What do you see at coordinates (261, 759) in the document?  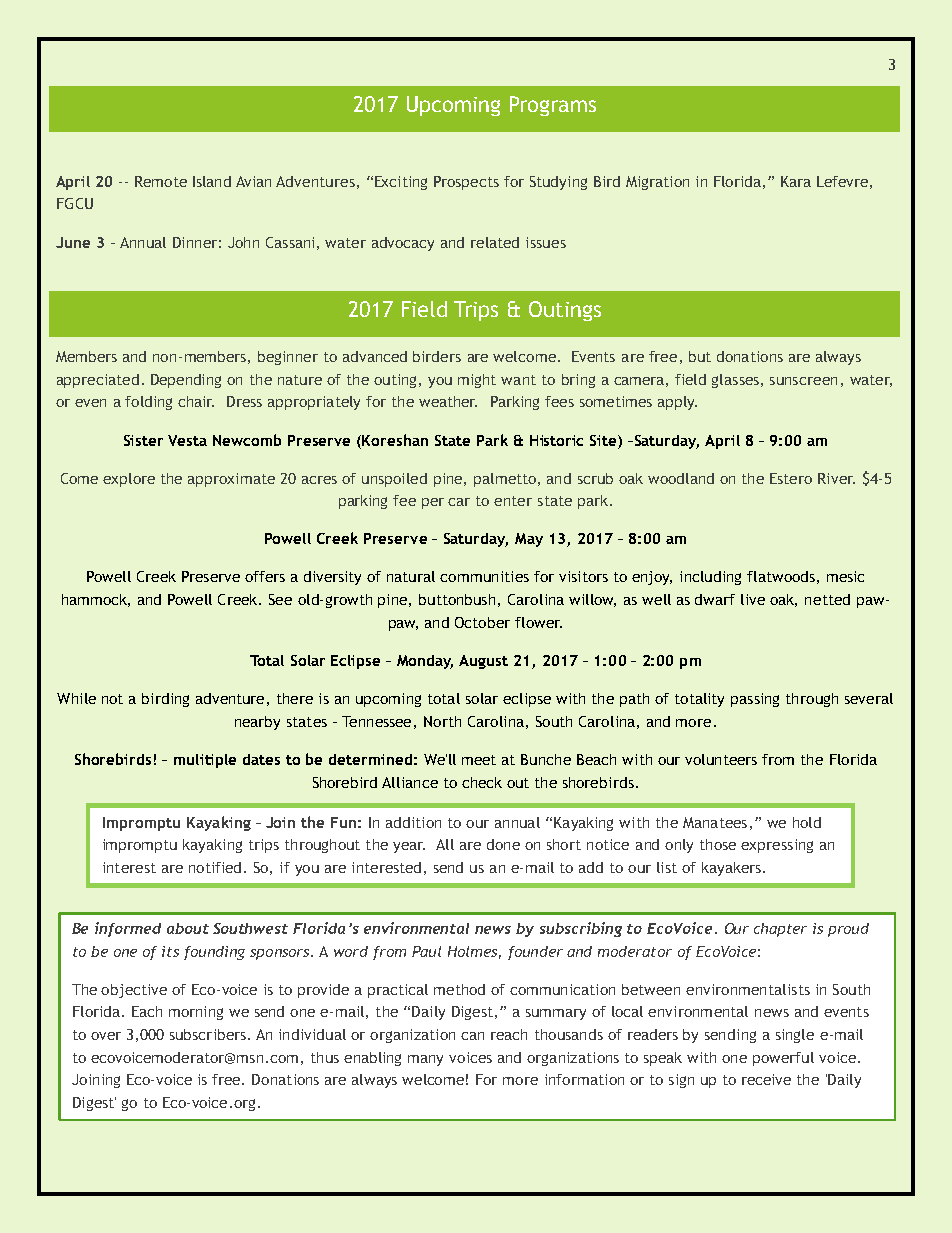 I see `dates` at bounding box center [261, 759].
